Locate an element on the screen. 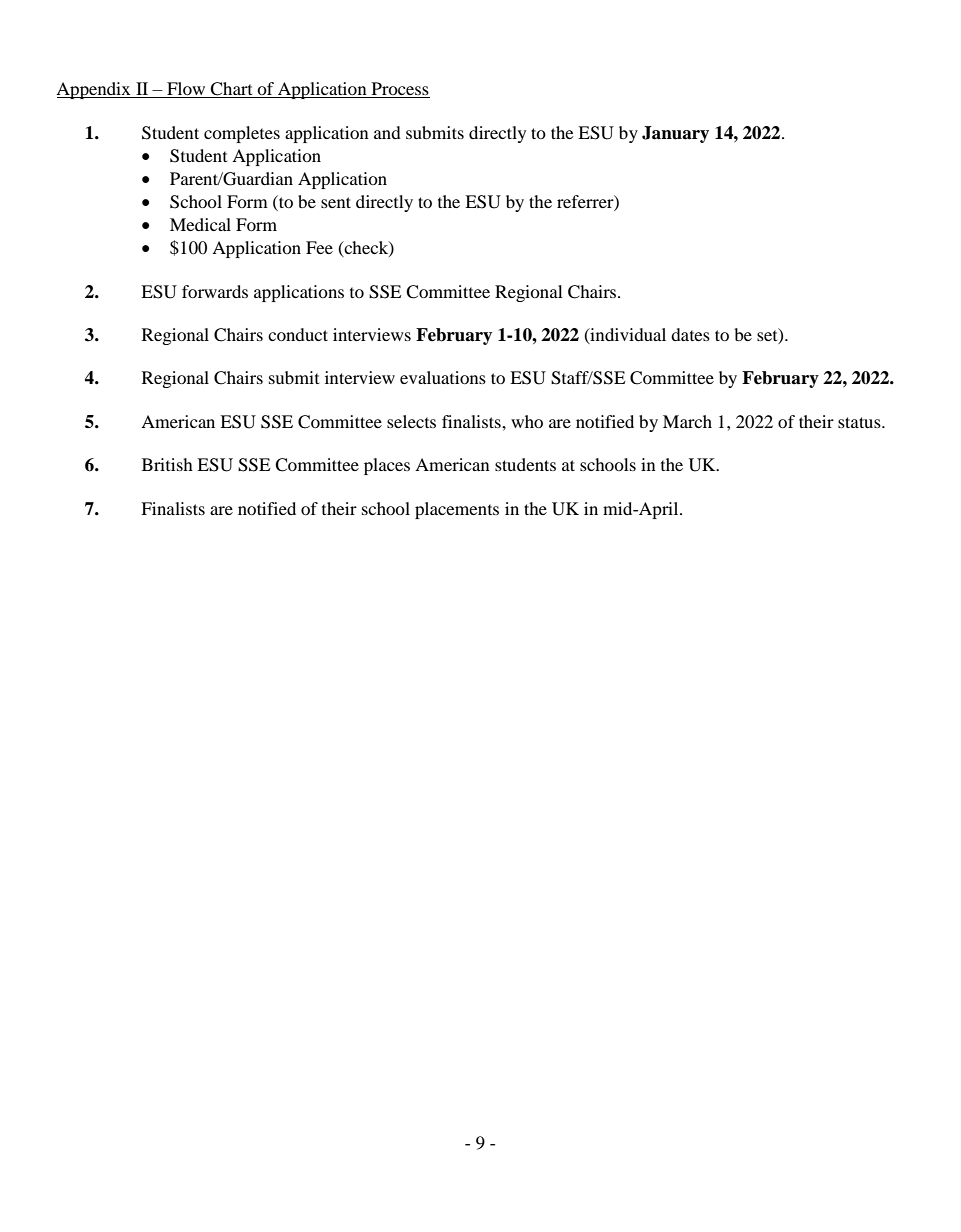 This screenshot has height=1232, width=961. Flow is located at coordinates (186, 90).
